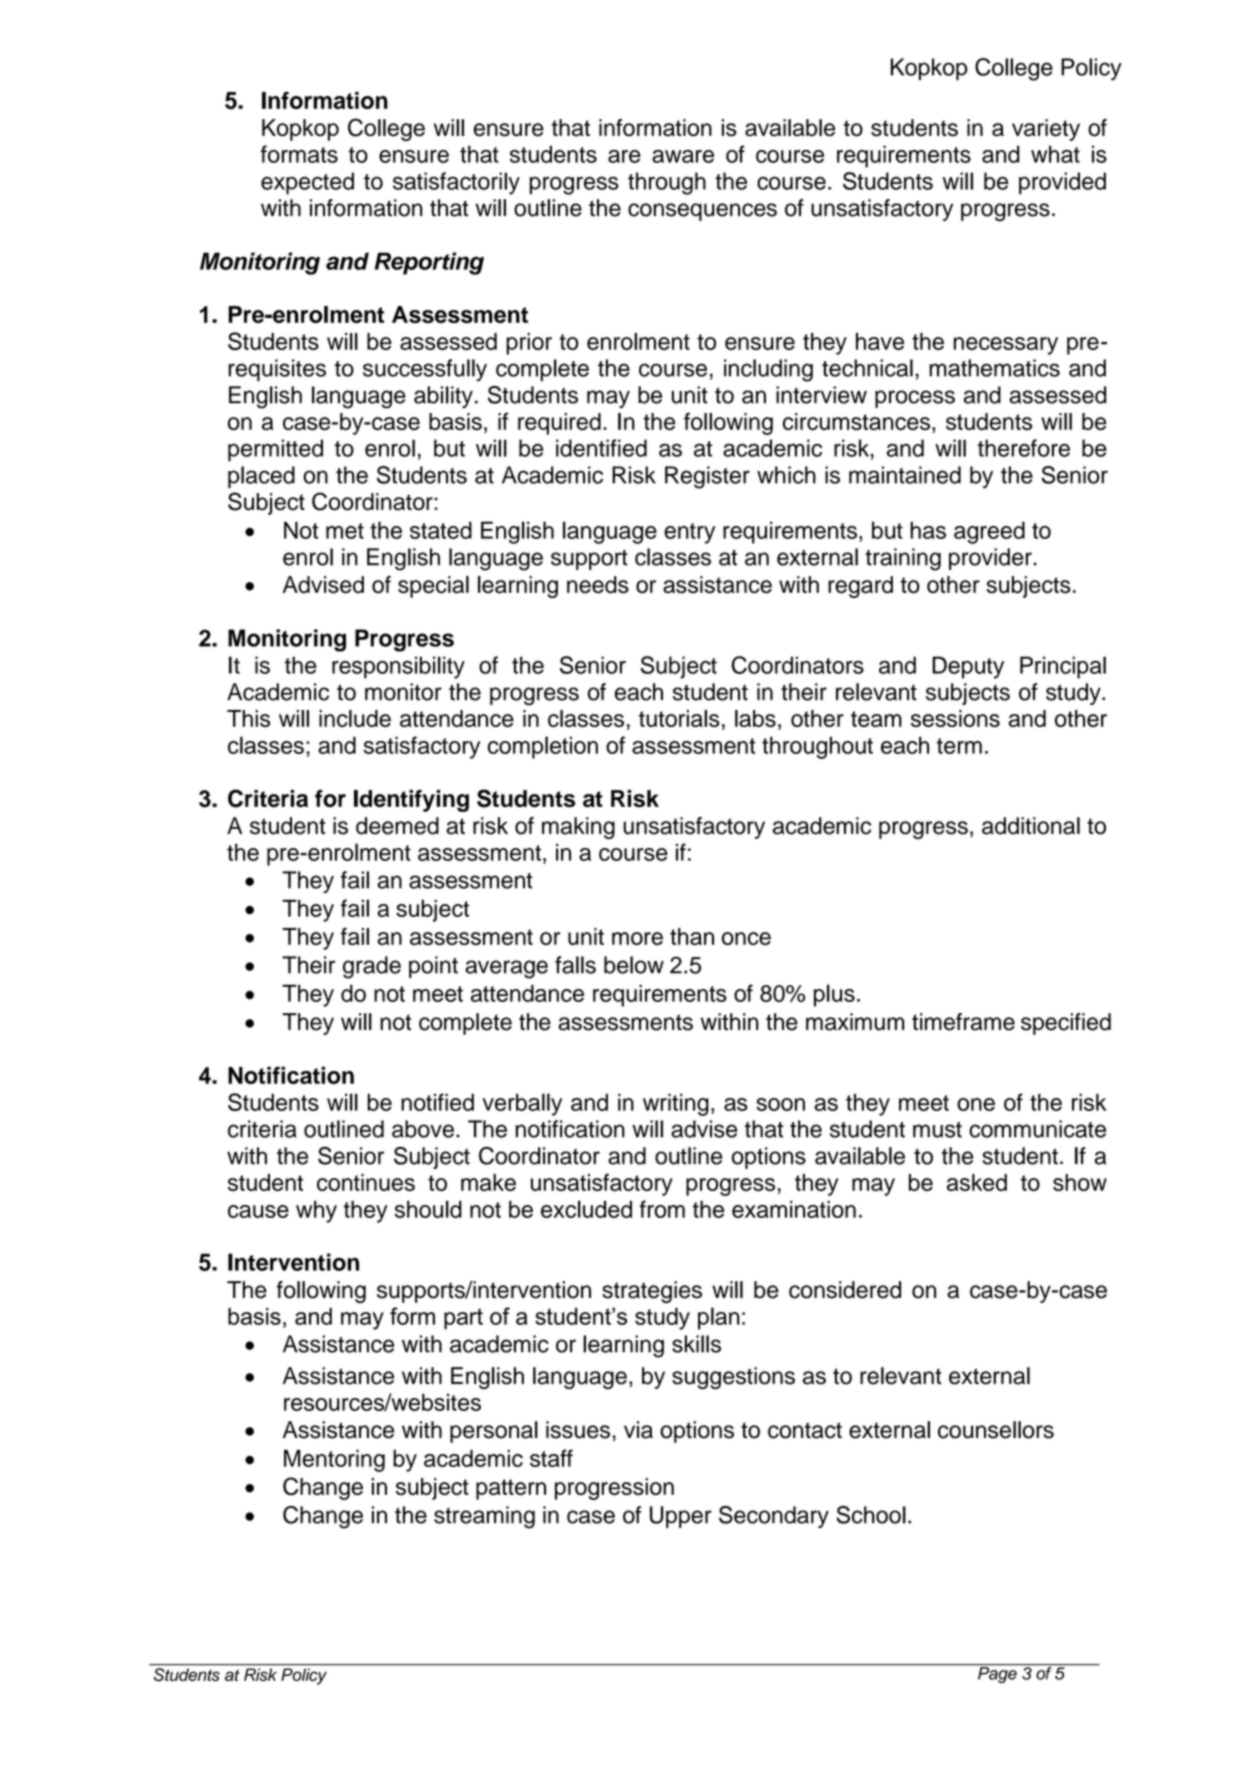 This screenshot has width=1259, height=1779. Describe the element at coordinates (692, 936) in the screenshot. I see `than` at that location.
